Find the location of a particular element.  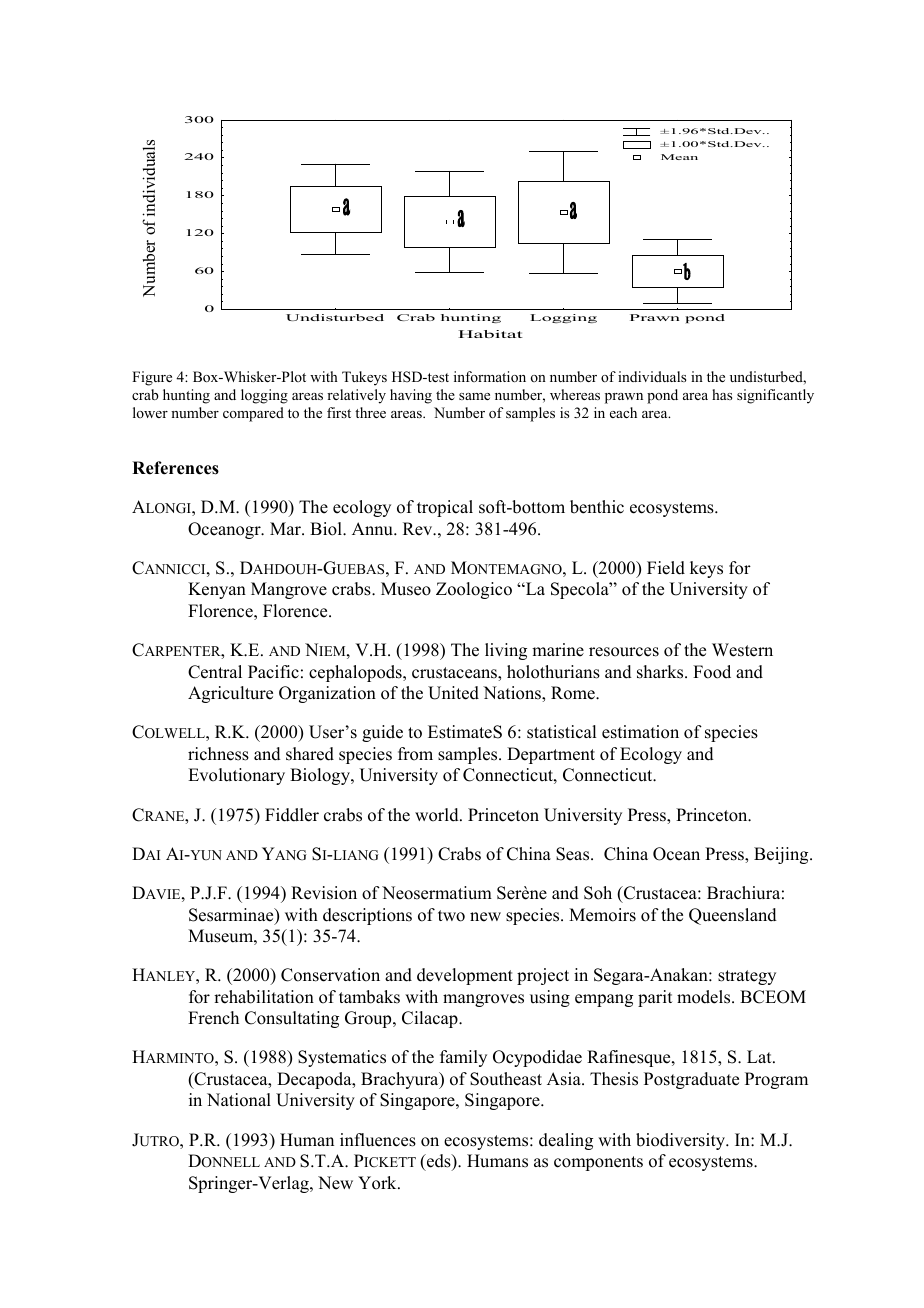

Habitat is located at coordinates (490, 334).
